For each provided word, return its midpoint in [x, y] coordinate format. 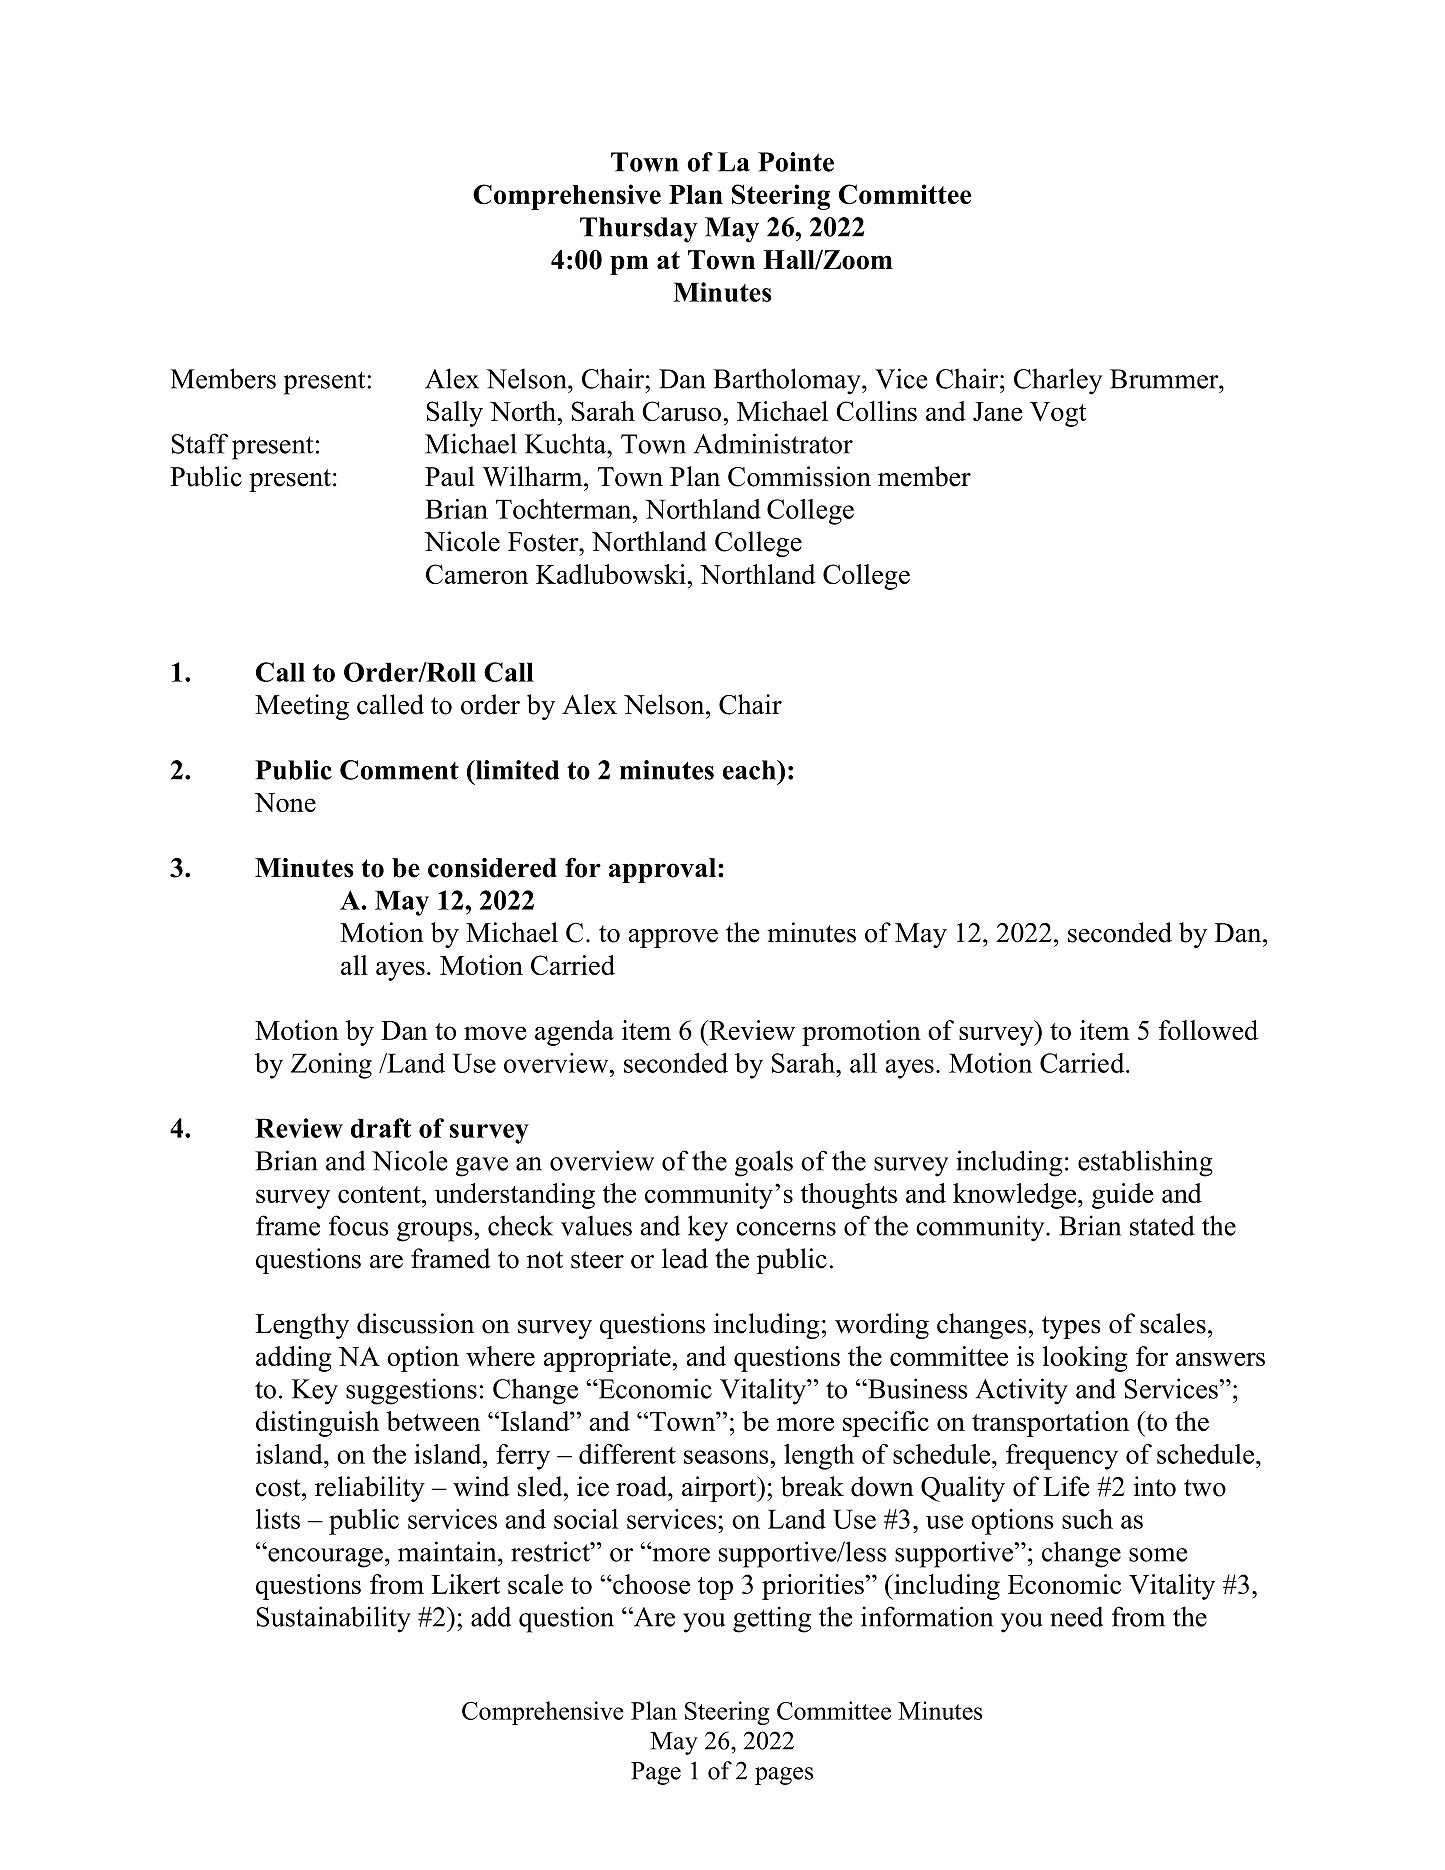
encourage [324, 1557]
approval [662, 870]
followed [1208, 1030]
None [285, 802]
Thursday [639, 230]
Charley [1058, 381]
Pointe [796, 162]
